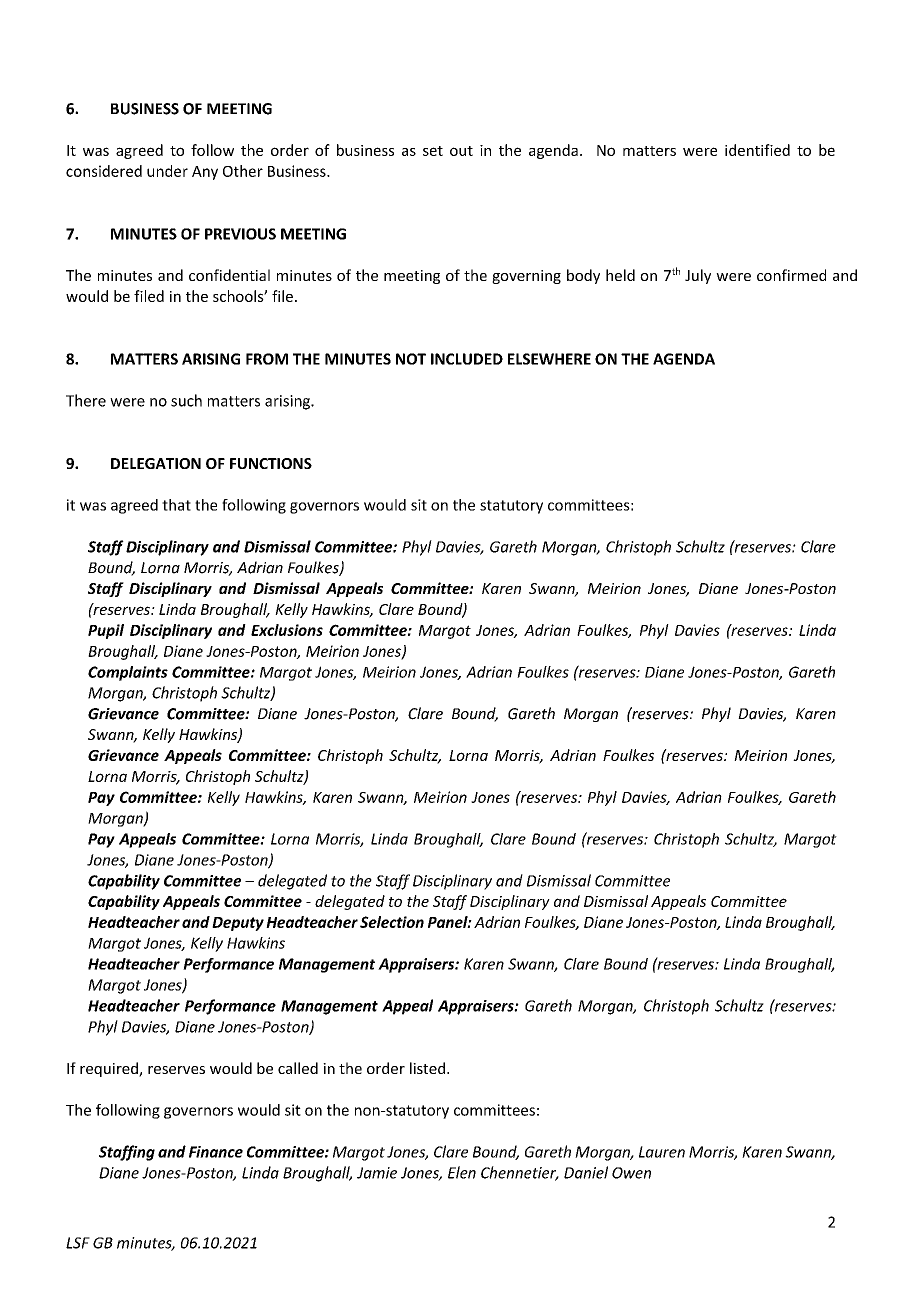 This screenshot has height=1308, width=924. I want to click on Exclusions, so click(287, 630).
